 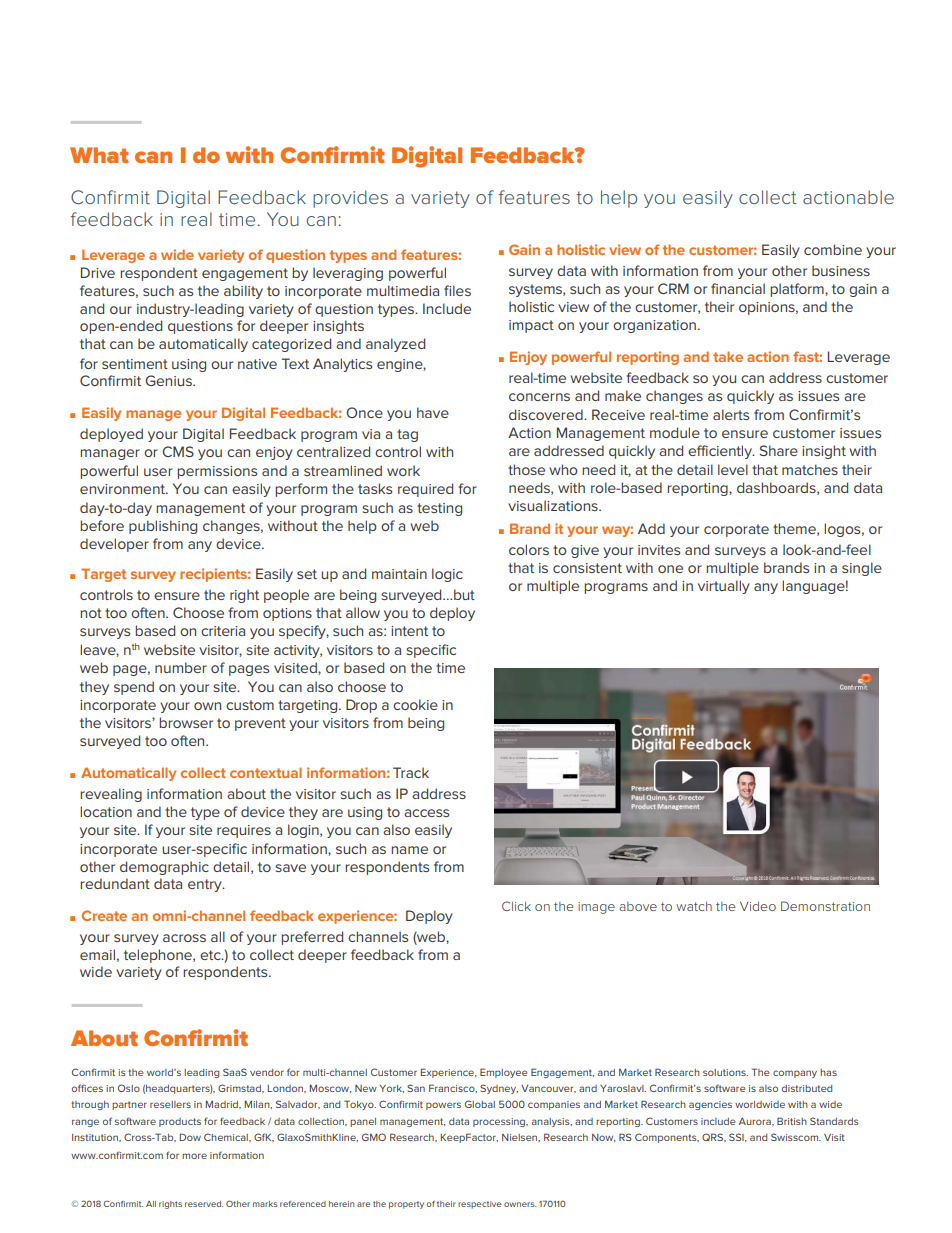 What do you see at coordinates (194, 1156) in the screenshot?
I see `more` at bounding box center [194, 1156].
